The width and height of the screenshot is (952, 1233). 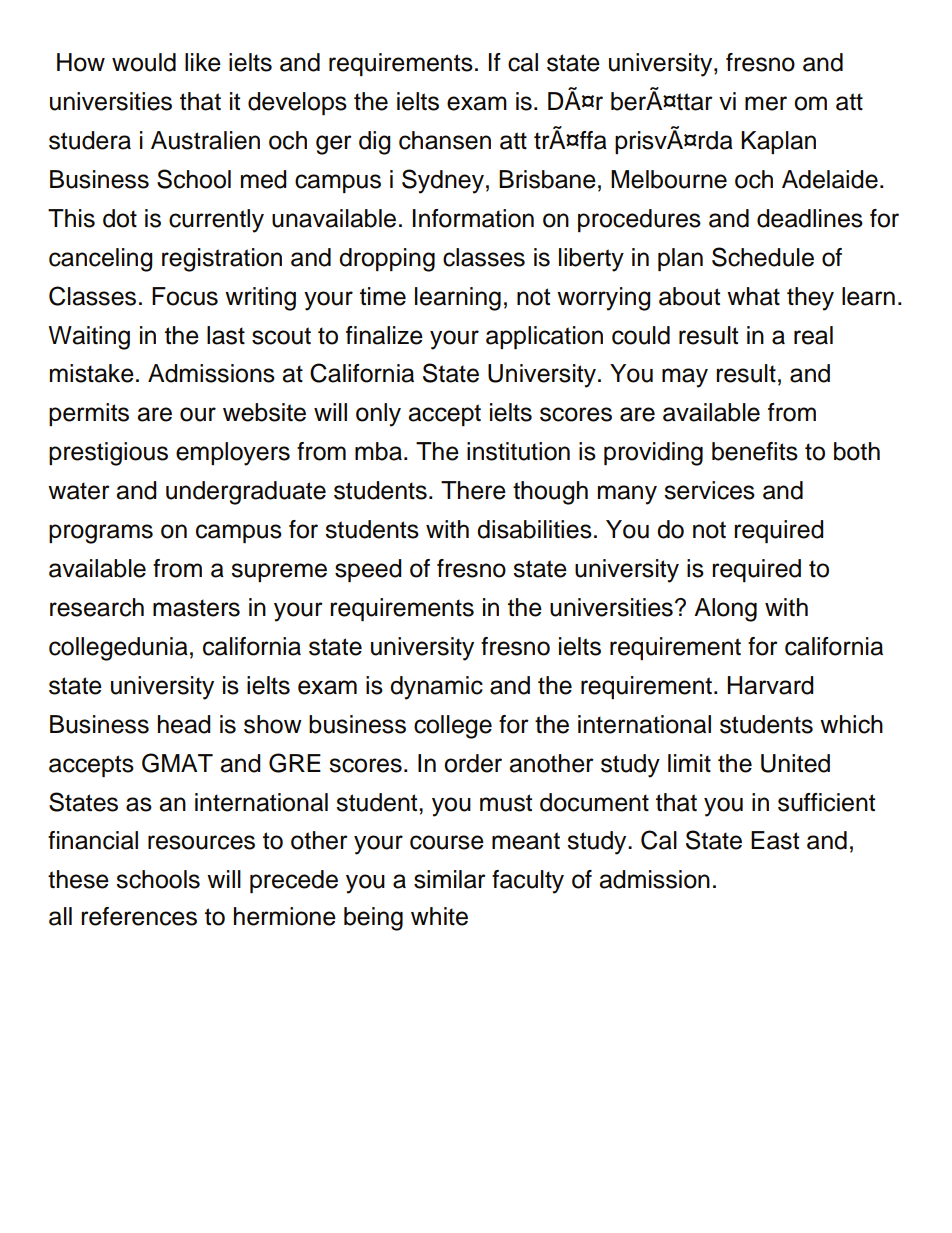 What do you see at coordinates (196, 608) in the screenshot?
I see `masters` at bounding box center [196, 608].
